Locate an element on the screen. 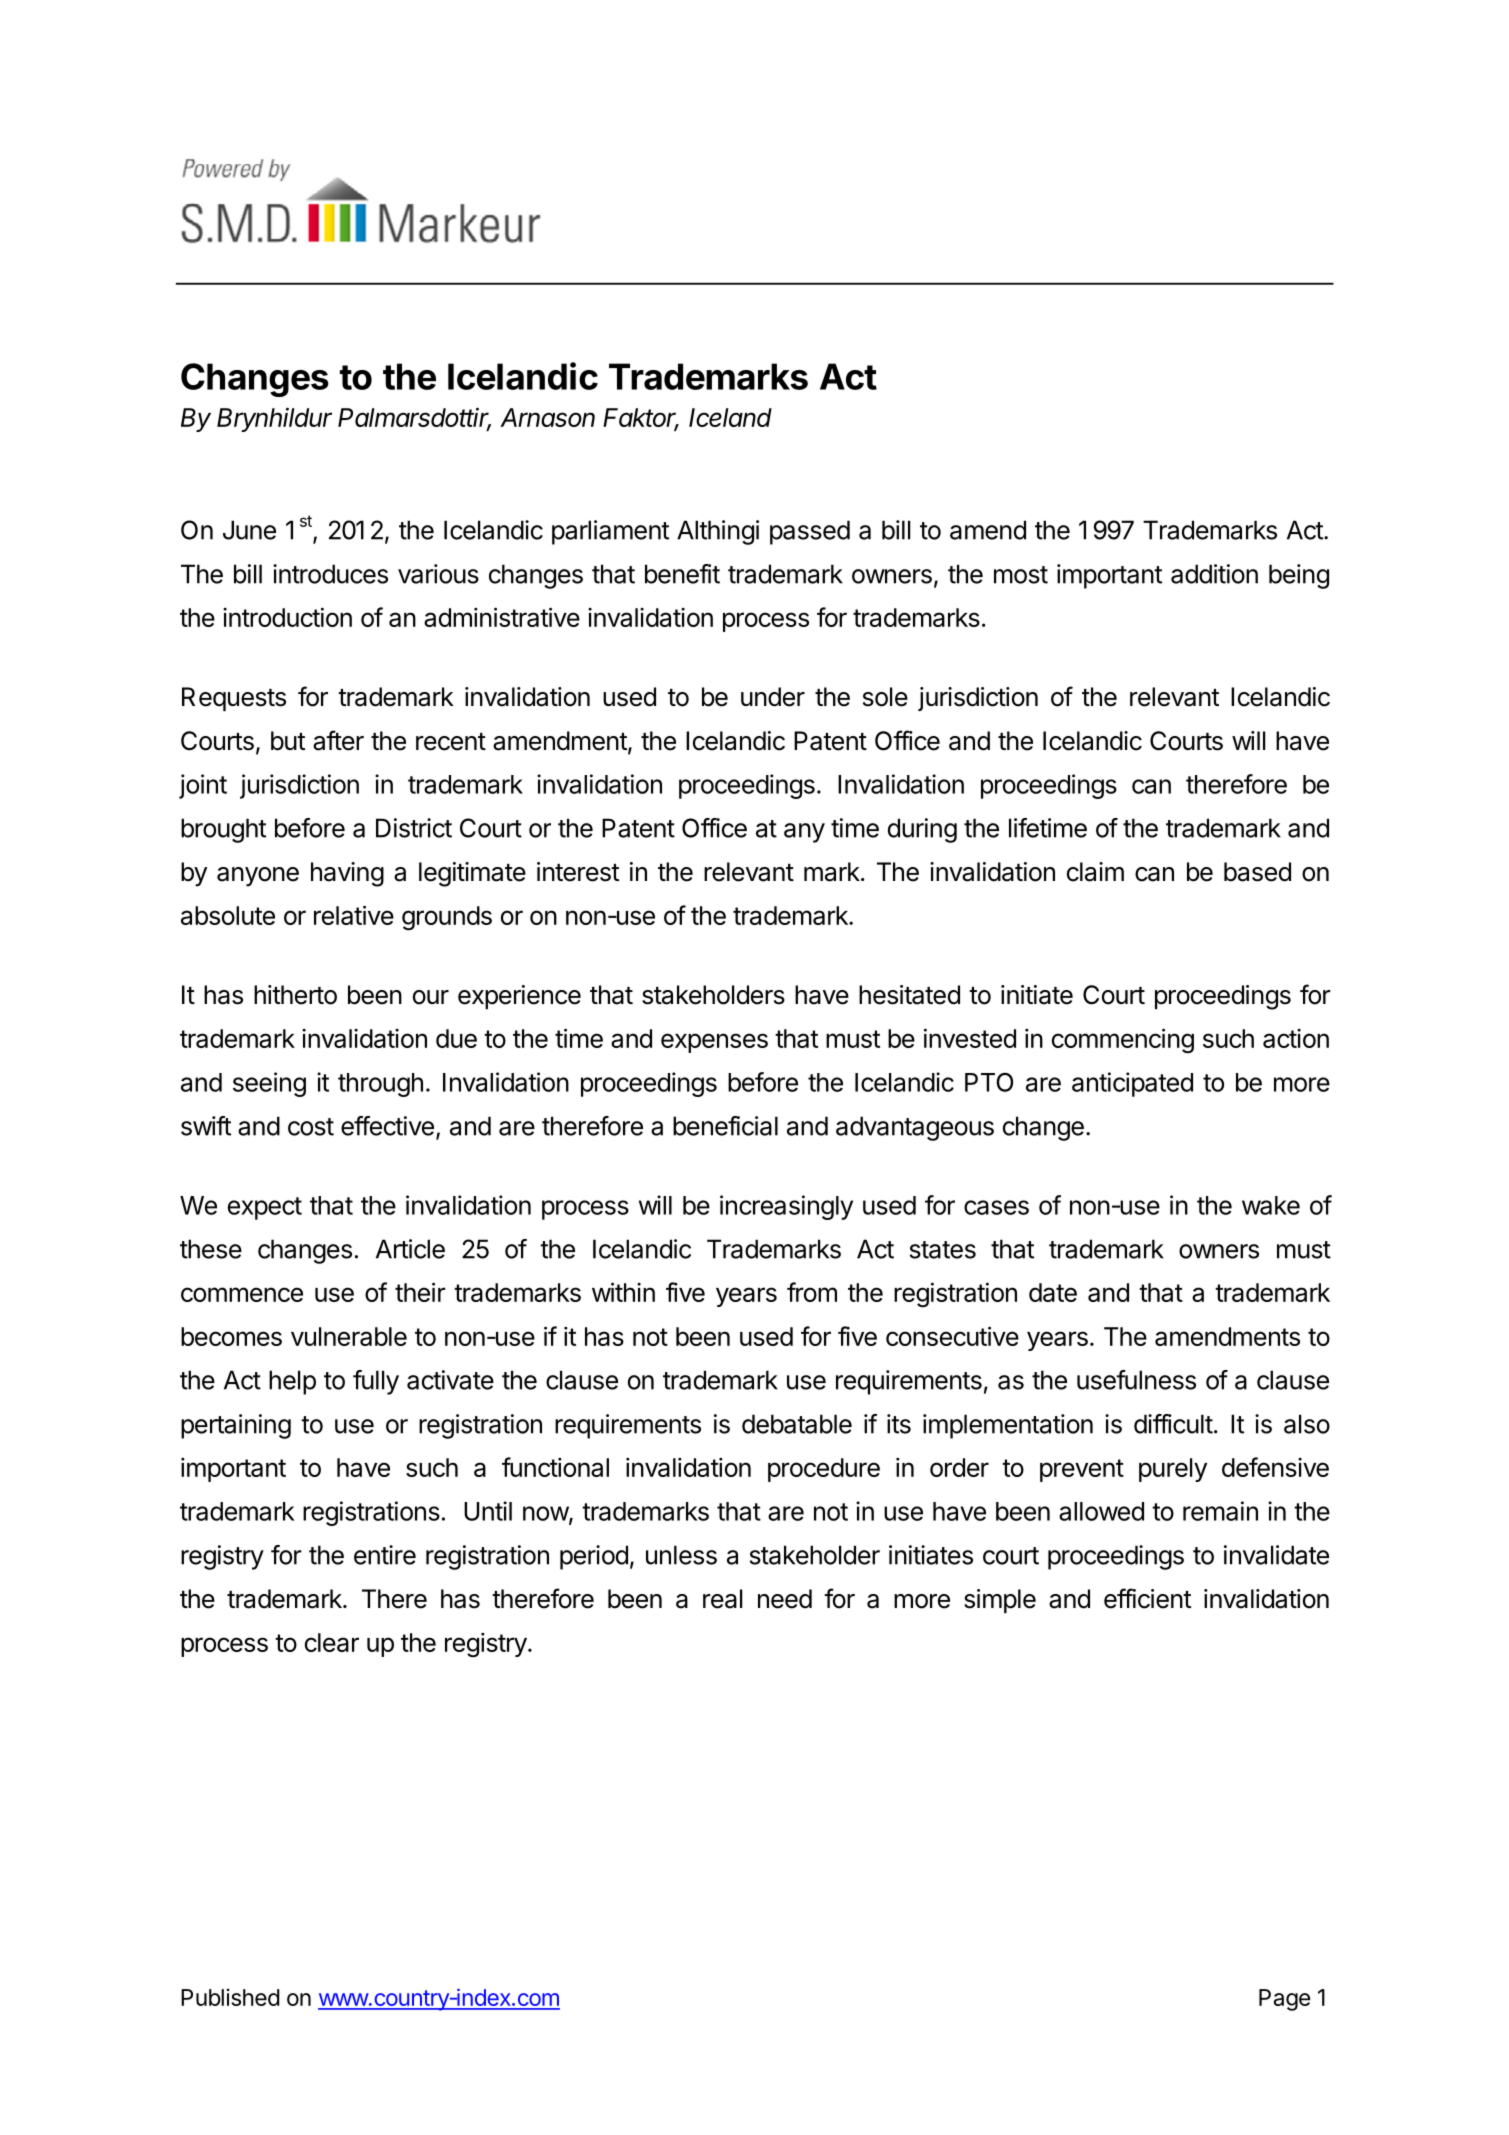  efficient is located at coordinates (1147, 1598).
